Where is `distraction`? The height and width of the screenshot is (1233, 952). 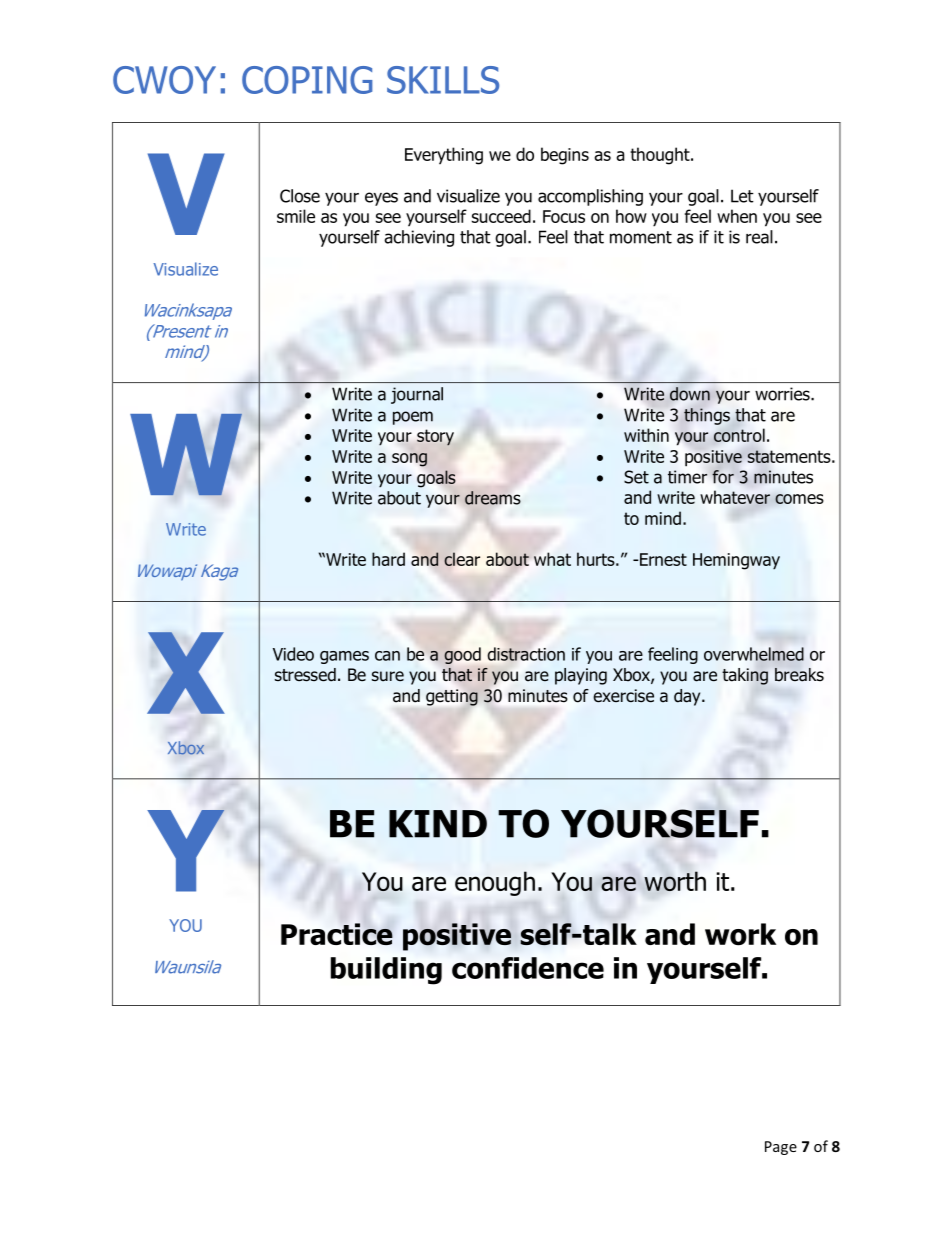
distraction is located at coordinates (526, 654).
